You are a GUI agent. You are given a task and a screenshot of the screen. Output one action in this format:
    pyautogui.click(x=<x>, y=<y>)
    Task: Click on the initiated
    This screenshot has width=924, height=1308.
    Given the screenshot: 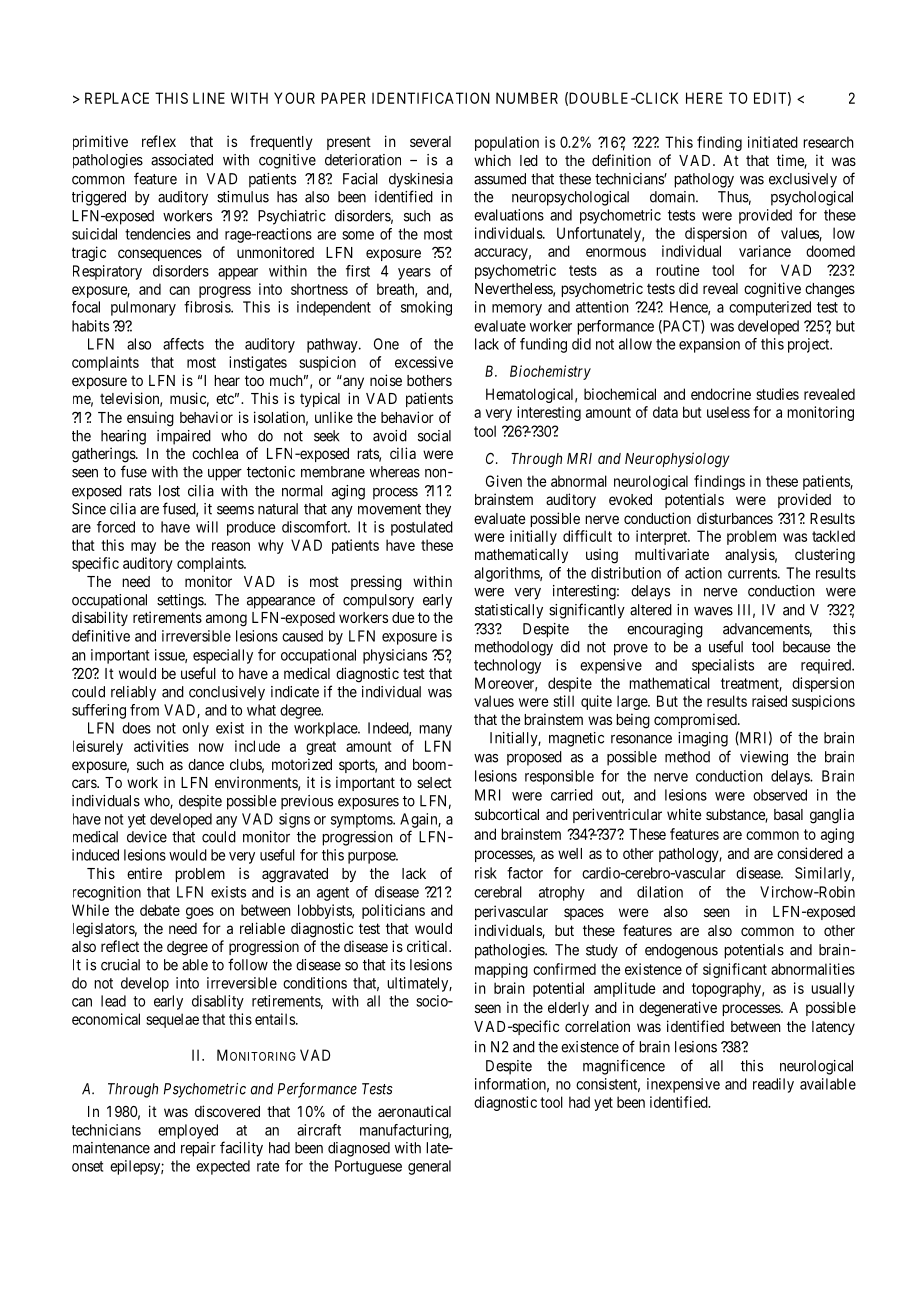 What is the action you would take?
    pyautogui.click(x=773, y=142)
